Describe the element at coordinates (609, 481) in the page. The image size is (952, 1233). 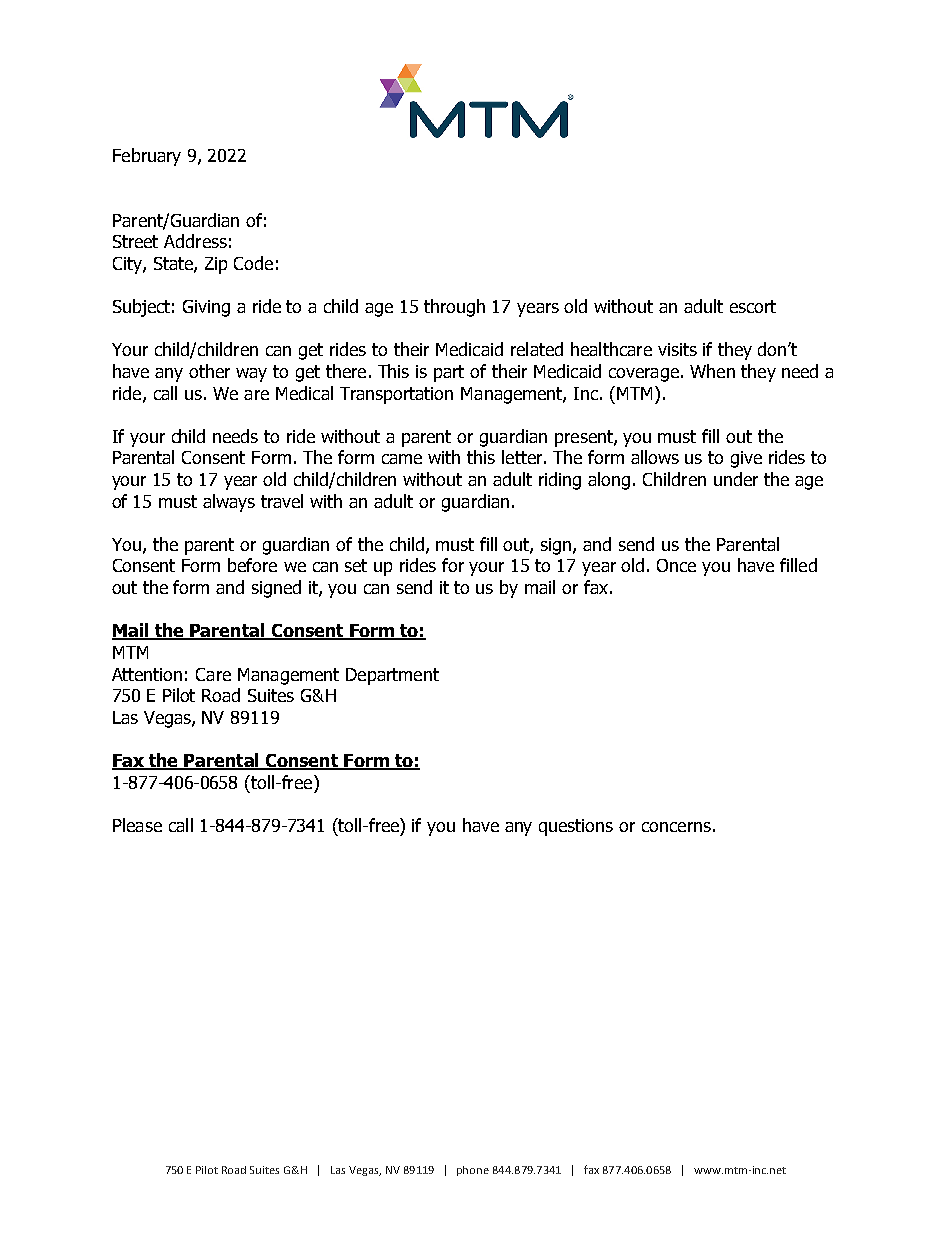
I see `along` at that location.
